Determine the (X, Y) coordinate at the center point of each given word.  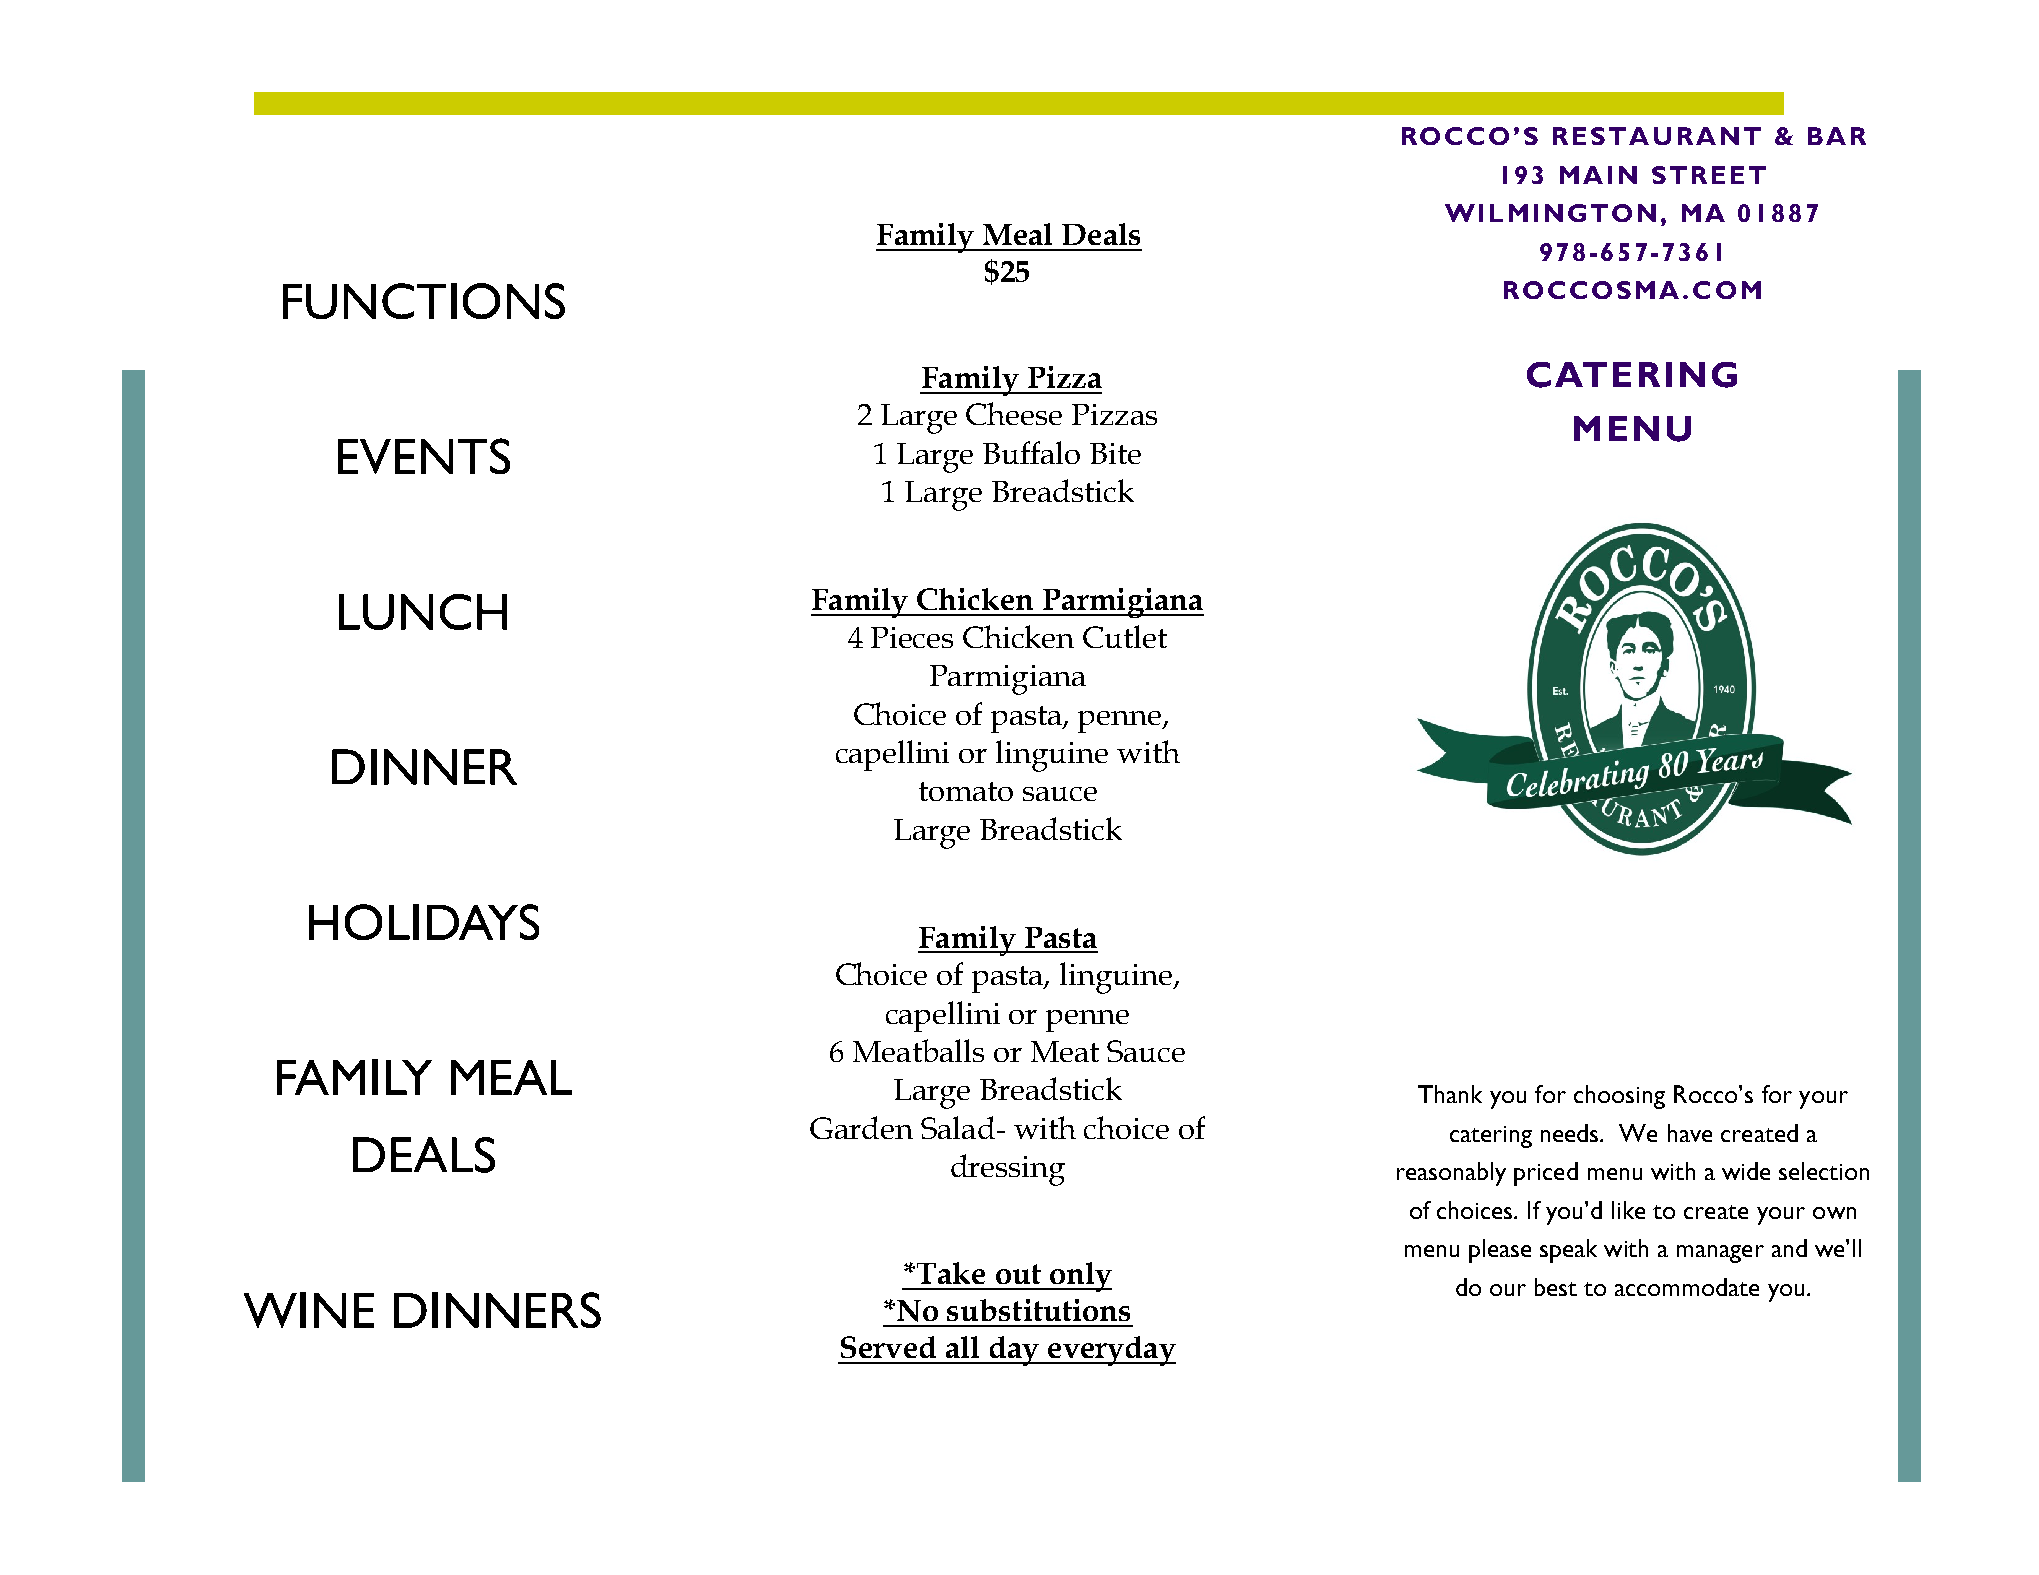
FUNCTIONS (424, 301)
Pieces (912, 637)
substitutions (1038, 1310)
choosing (1619, 1097)
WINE (309, 1310)
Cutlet (1125, 636)
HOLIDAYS (424, 922)
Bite (1115, 453)
